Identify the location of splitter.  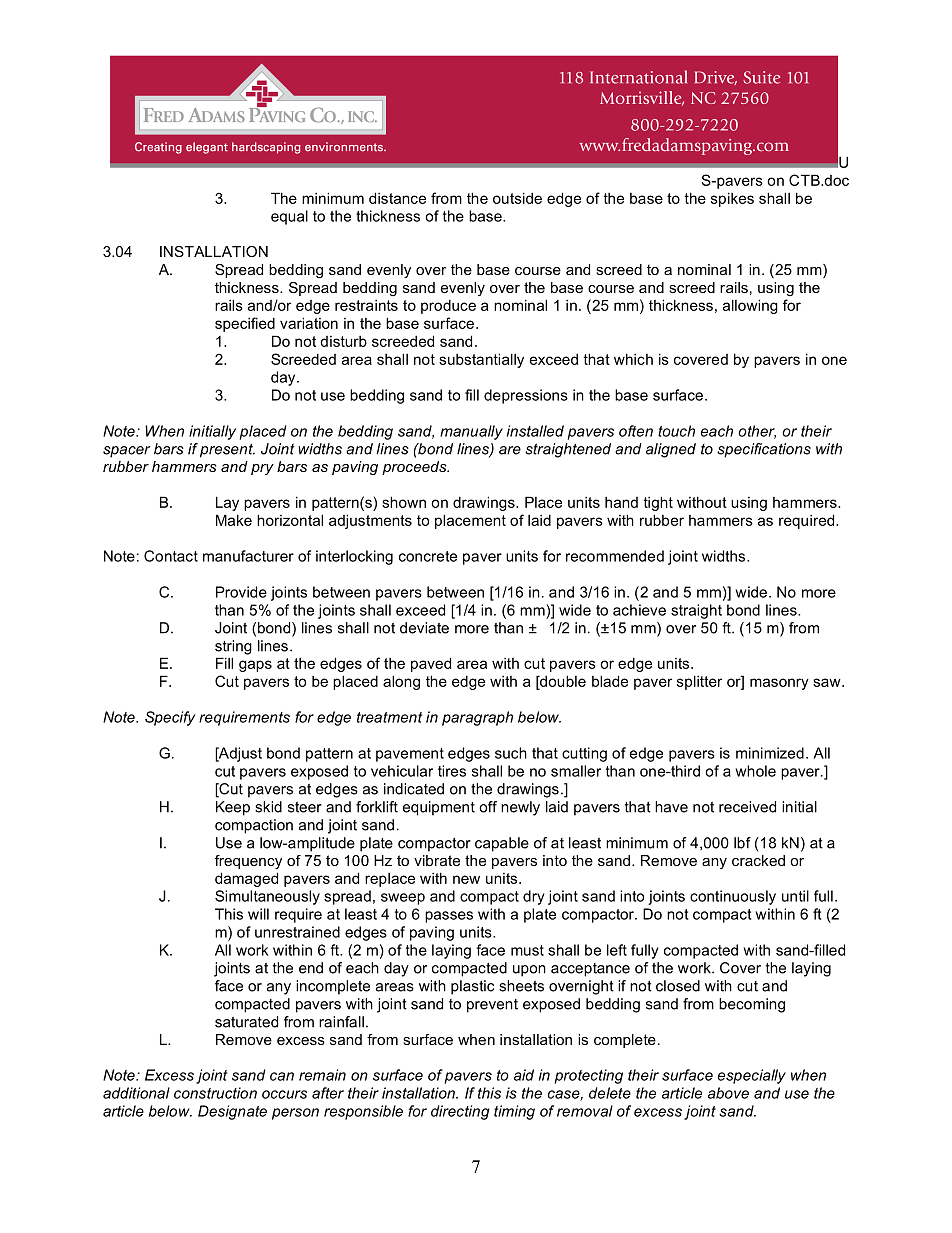
(699, 682).
